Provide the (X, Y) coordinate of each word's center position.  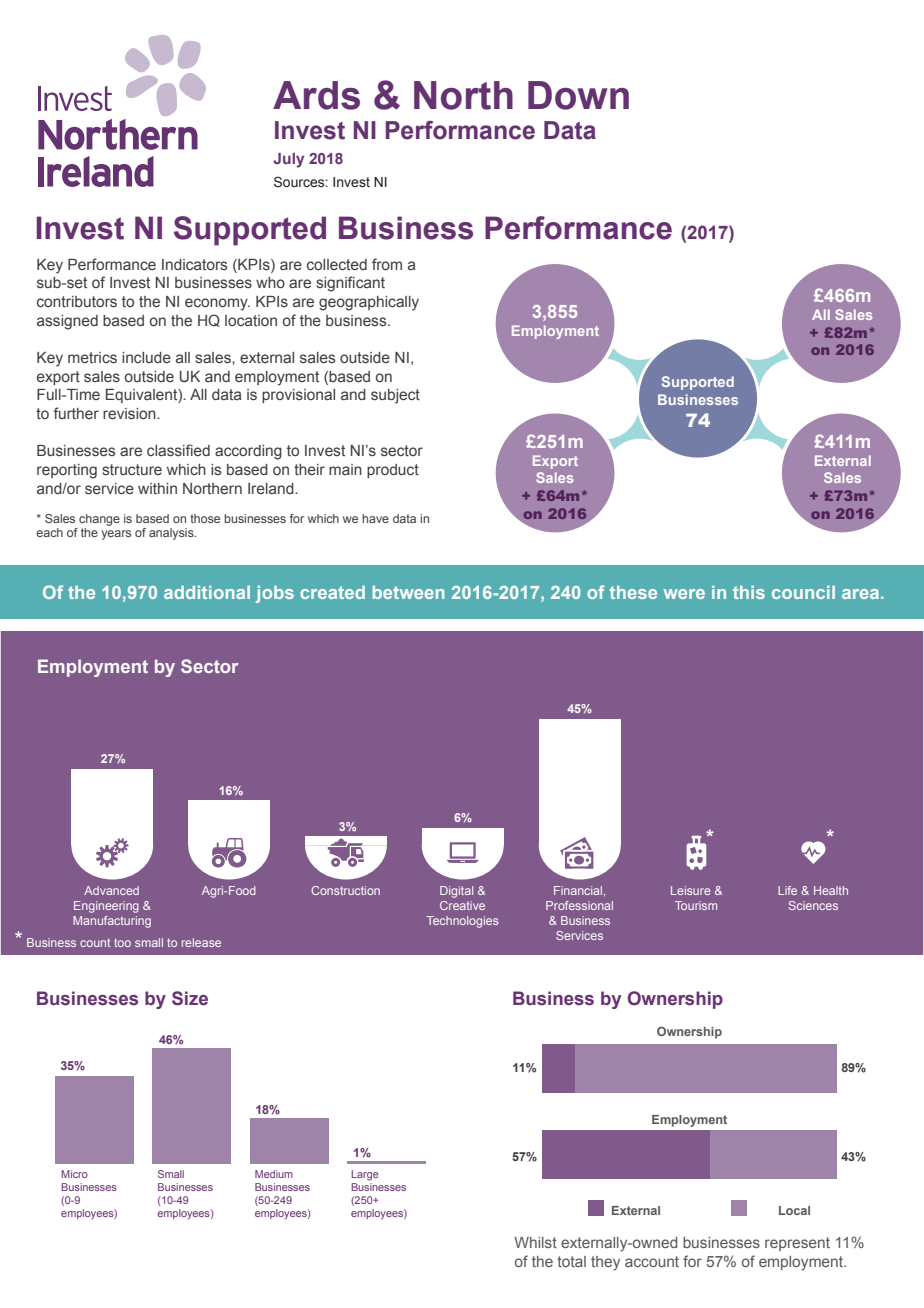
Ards (316, 95)
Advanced (111, 890)
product (393, 471)
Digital (456, 892)
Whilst (535, 1242)
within (157, 488)
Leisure (691, 890)
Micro (75, 1174)
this (749, 592)
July (288, 160)
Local (794, 1210)
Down (578, 95)
